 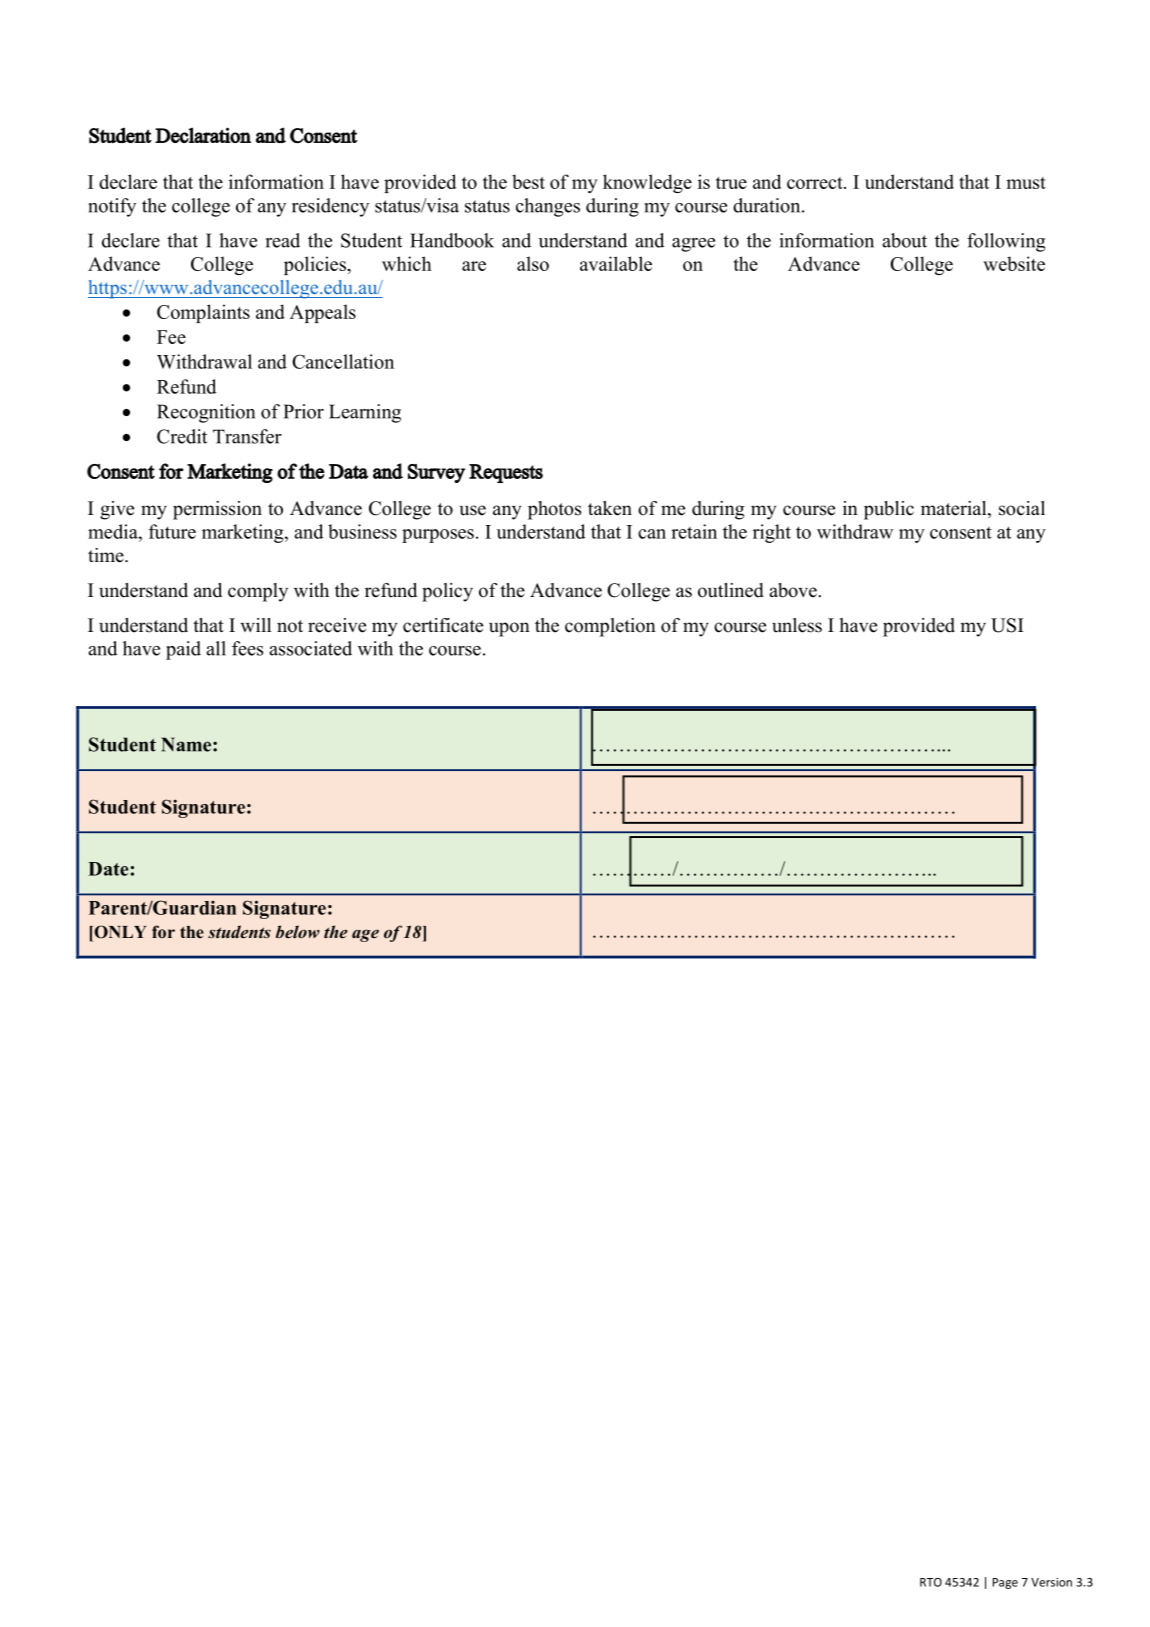 What do you see at coordinates (217, 510) in the page?
I see `permission` at bounding box center [217, 510].
